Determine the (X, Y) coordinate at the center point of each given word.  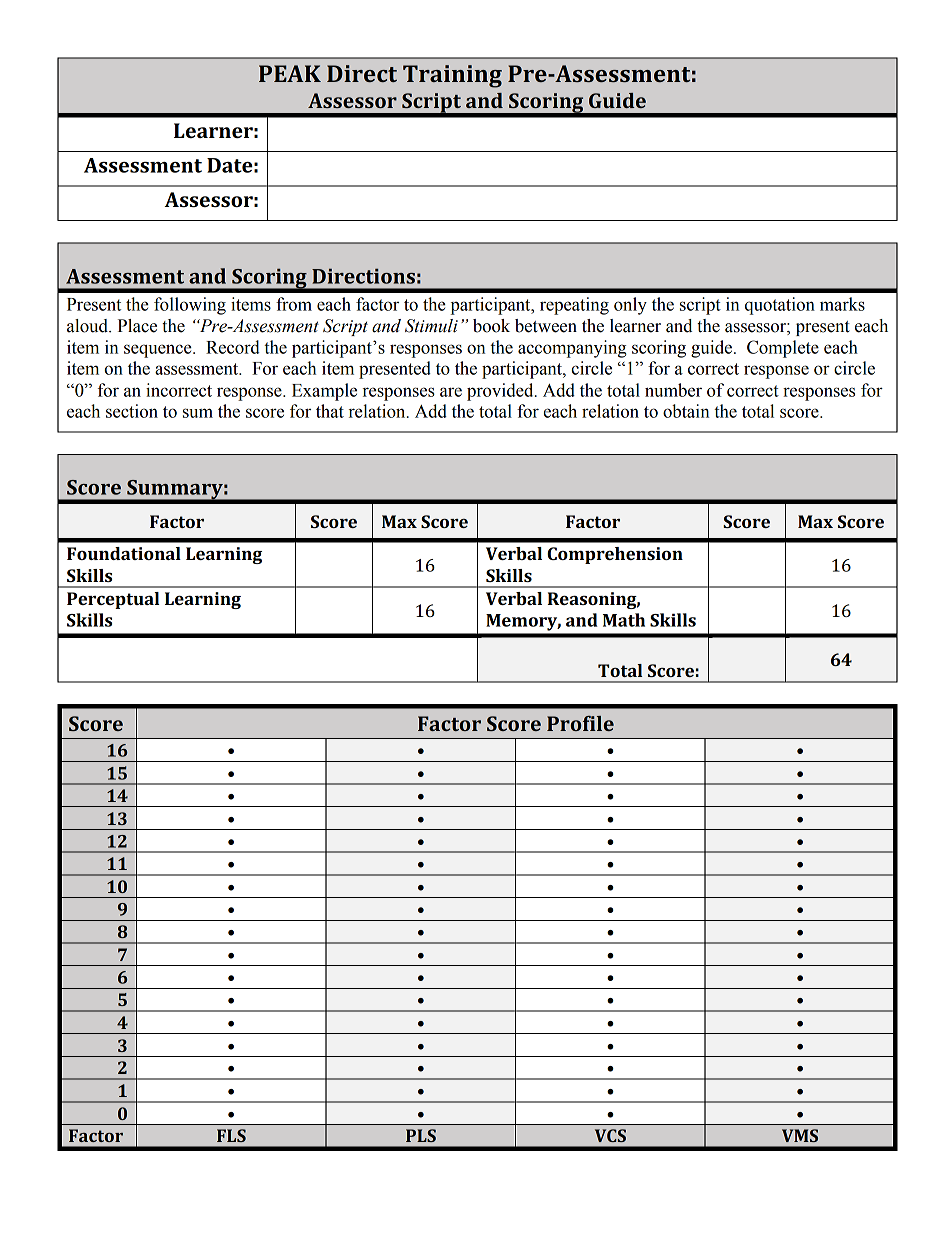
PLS (421, 1135)
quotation (780, 306)
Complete (783, 349)
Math (624, 620)
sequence (159, 351)
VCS (610, 1135)
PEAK (290, 73)
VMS (800, 1135)
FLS (231, 1135)
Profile (580, 723)
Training (452, 76)
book (491, 326)
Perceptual (113, 600)
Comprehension (615, 555)
